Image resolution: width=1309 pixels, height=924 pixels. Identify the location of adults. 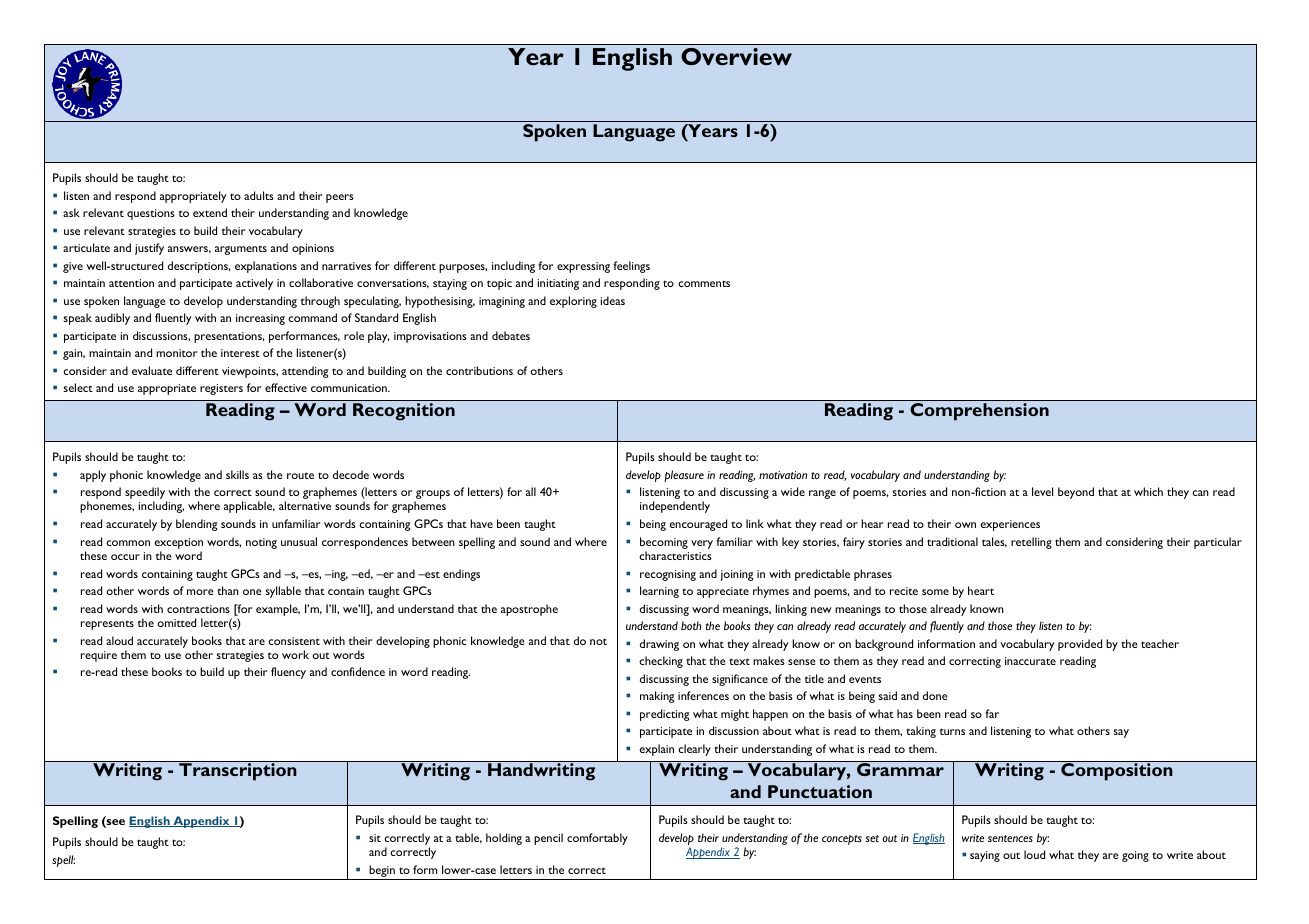
(259, 195).
